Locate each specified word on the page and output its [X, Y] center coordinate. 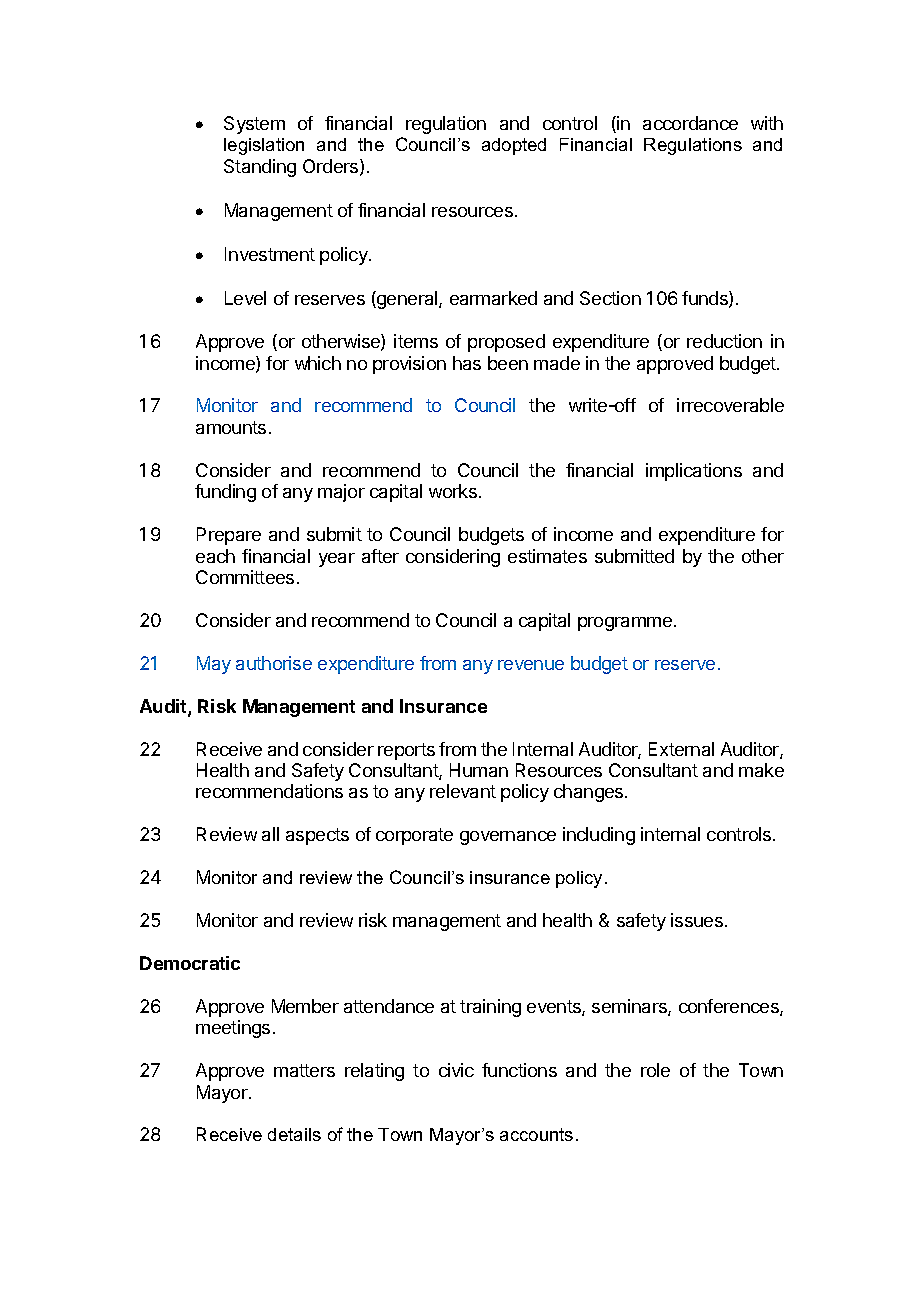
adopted [514, 146]
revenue [531, 665]
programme [625, 624]
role [655, 1070]
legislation [264, 146]
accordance [690, 123]
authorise [274, 663]
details [294, 1134]
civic [456, 1070]
